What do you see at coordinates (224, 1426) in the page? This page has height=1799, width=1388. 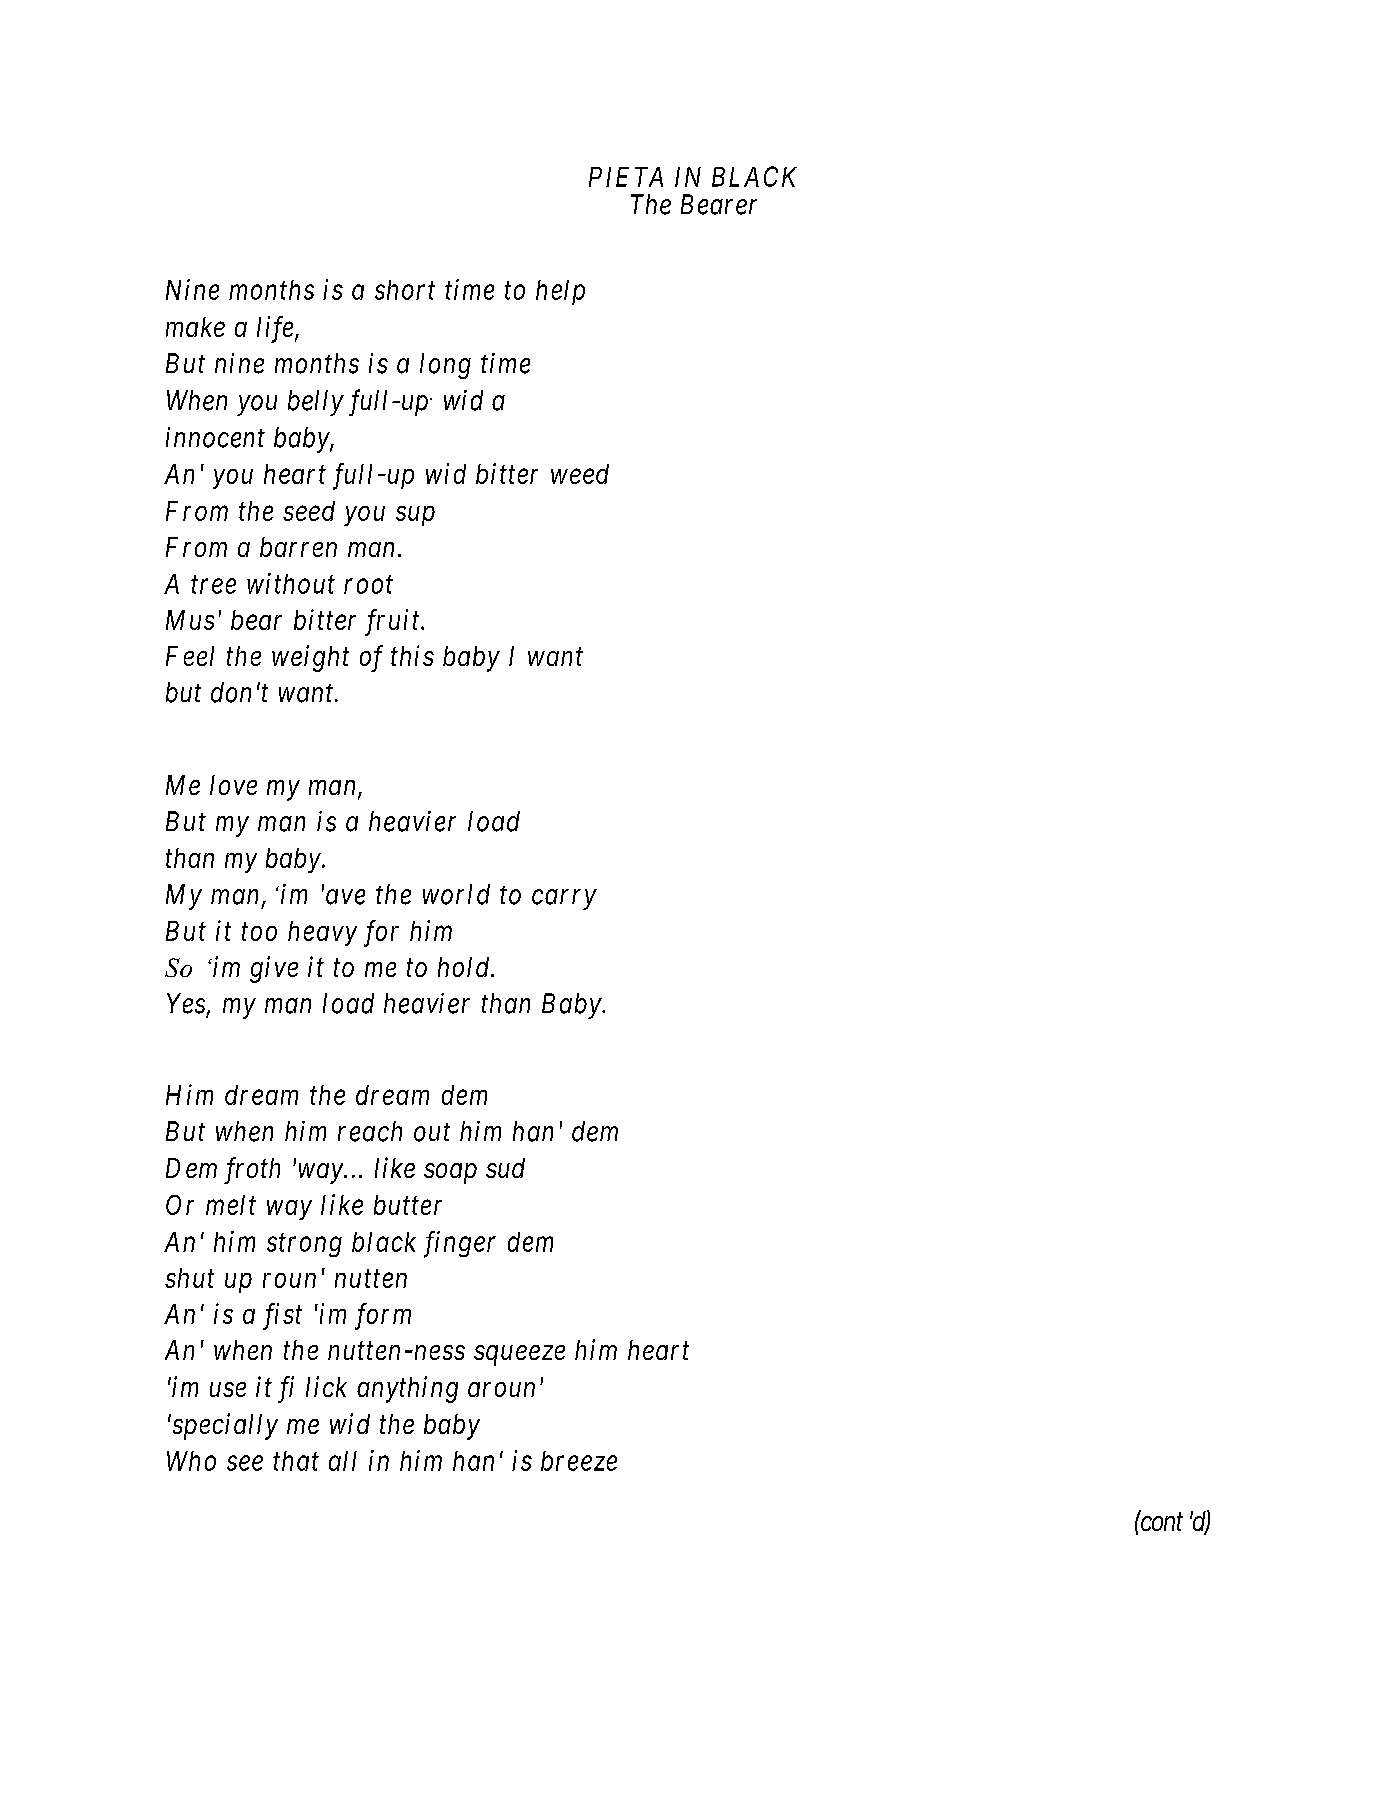 I see `specially` at bounding box center [224, 1426].
